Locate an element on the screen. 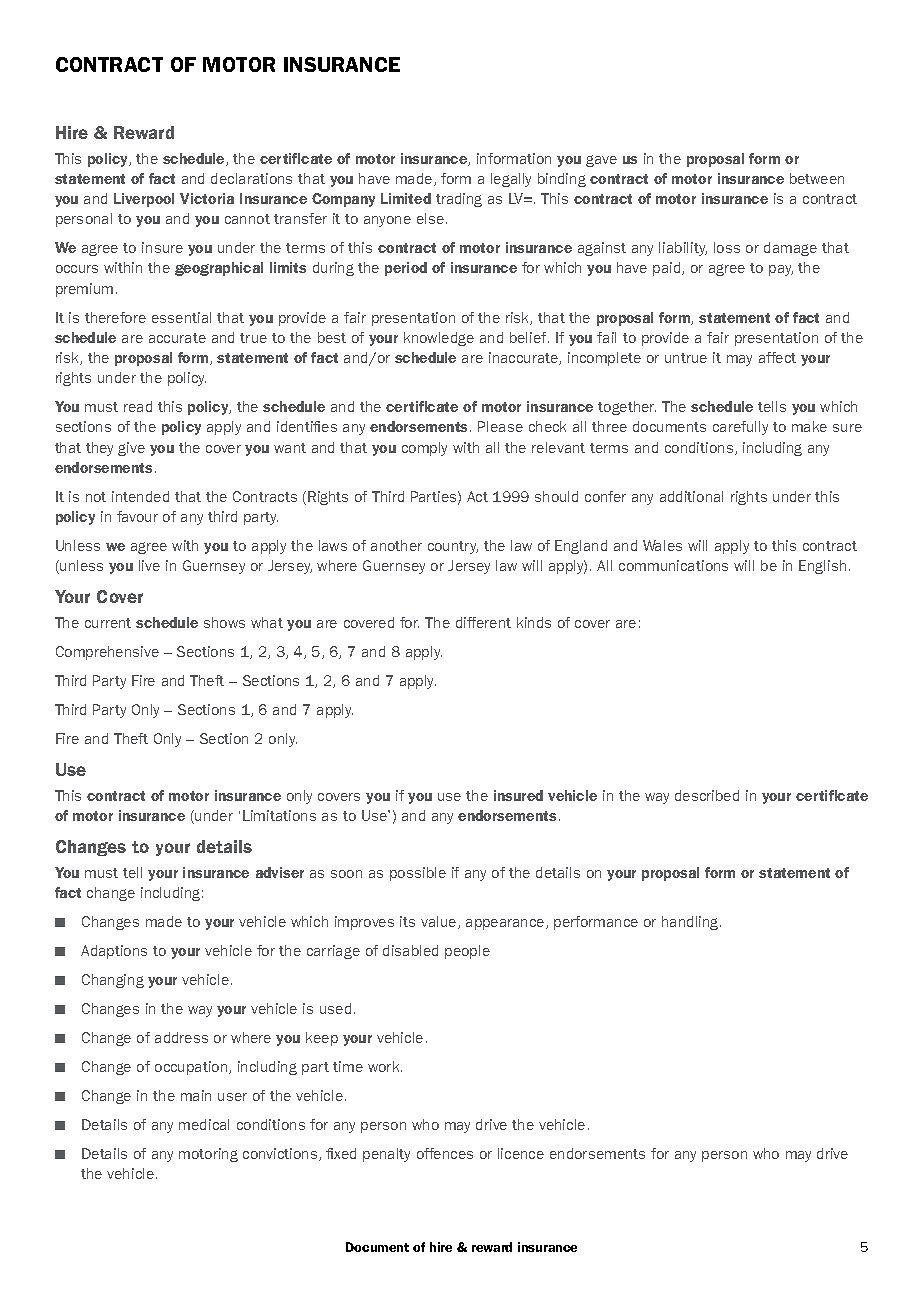 The height and width of the screenshot is (1308, 924). trading is located at coordinates (459, 200).
